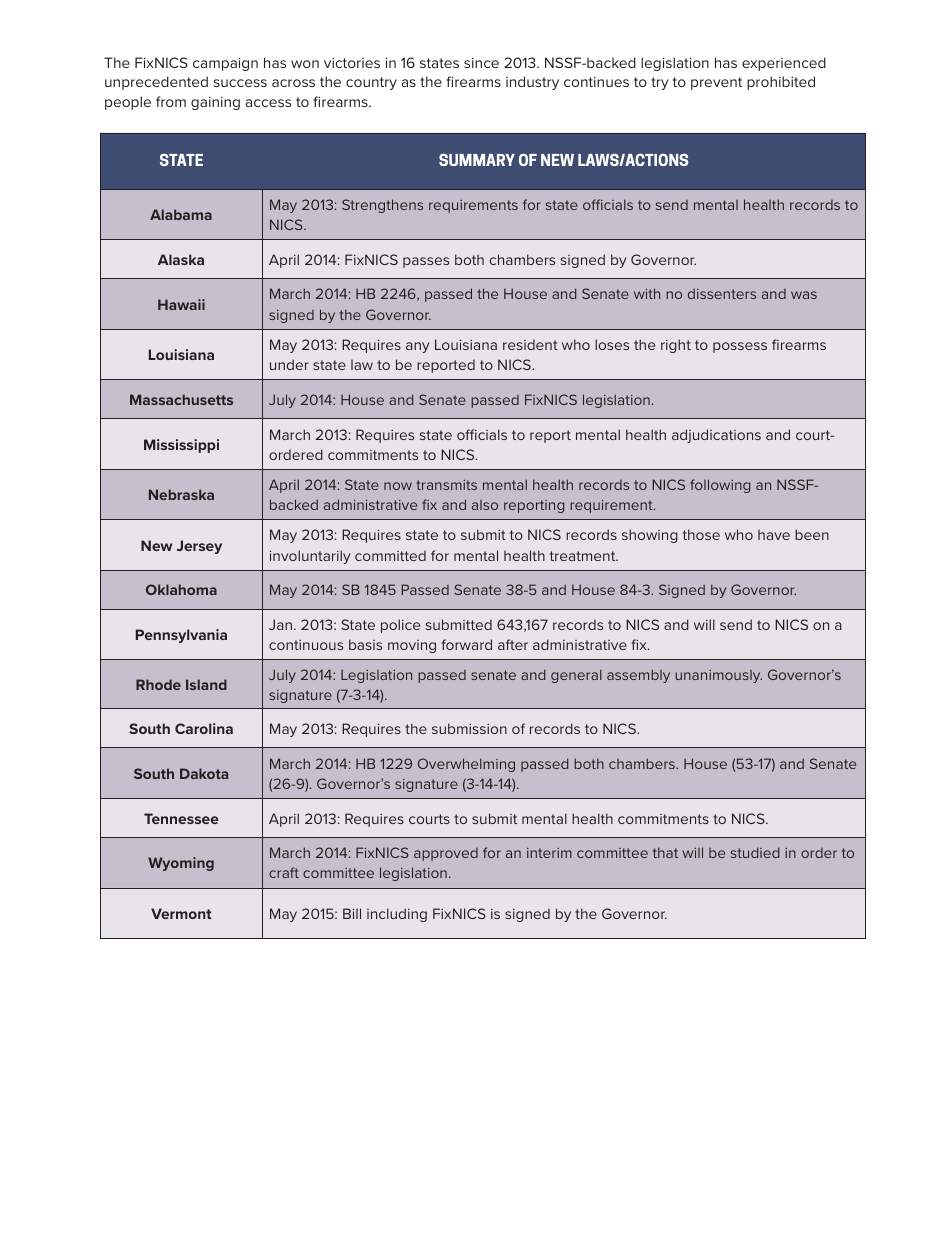 This page has height=1233, width=952. Describe the element at coordinates (446, 485) in the page. I see `transmits` at that location.
